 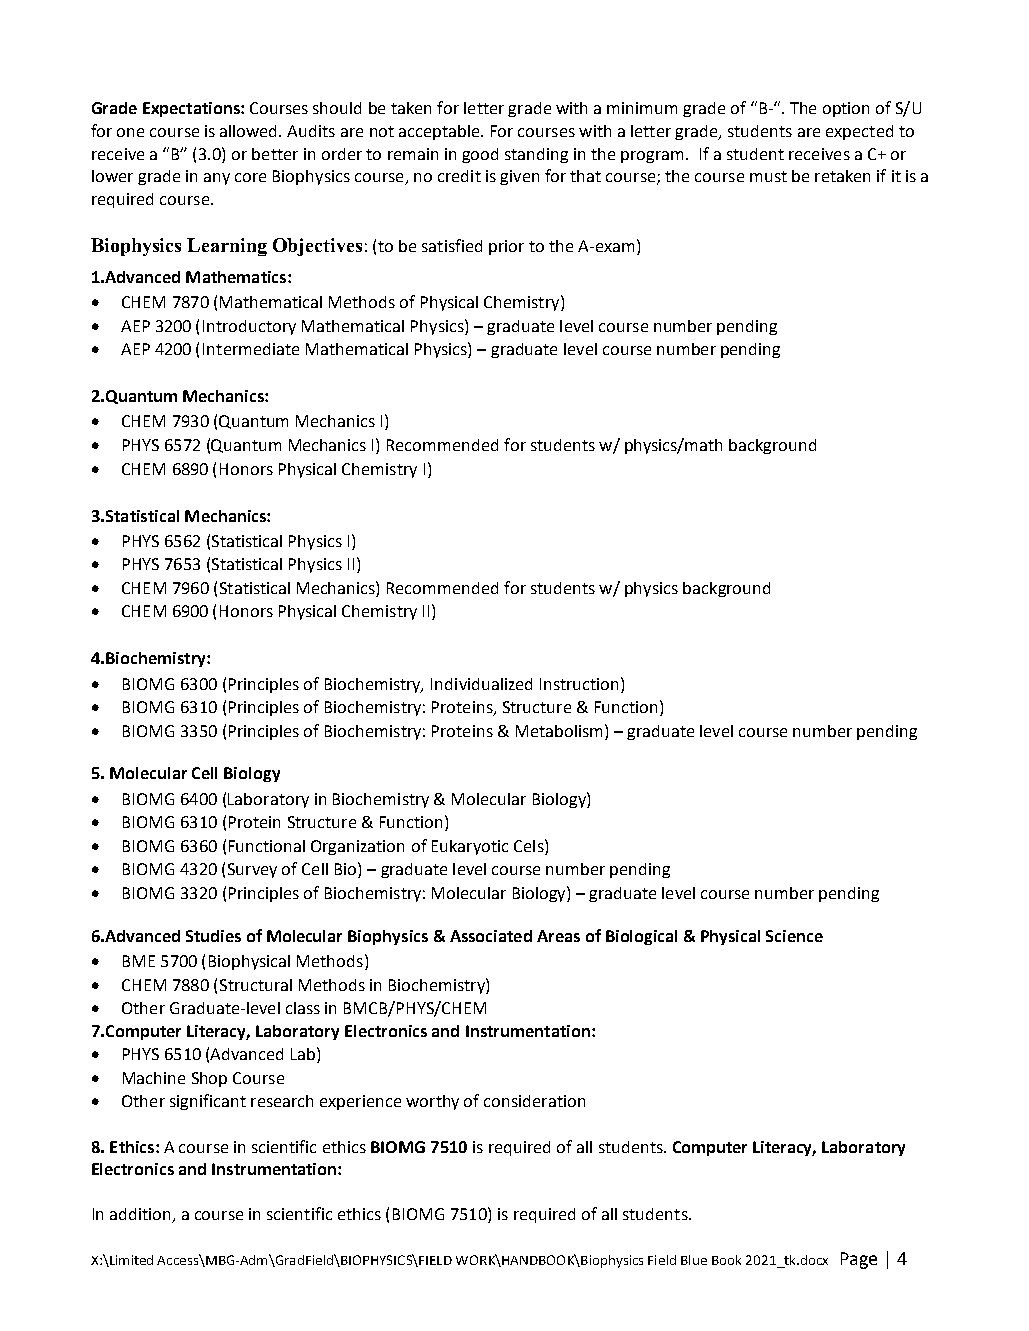 What do you see at coordinates (252, 870) in the screenshot?
I see `Survey` at bounding box center [252, 870].
